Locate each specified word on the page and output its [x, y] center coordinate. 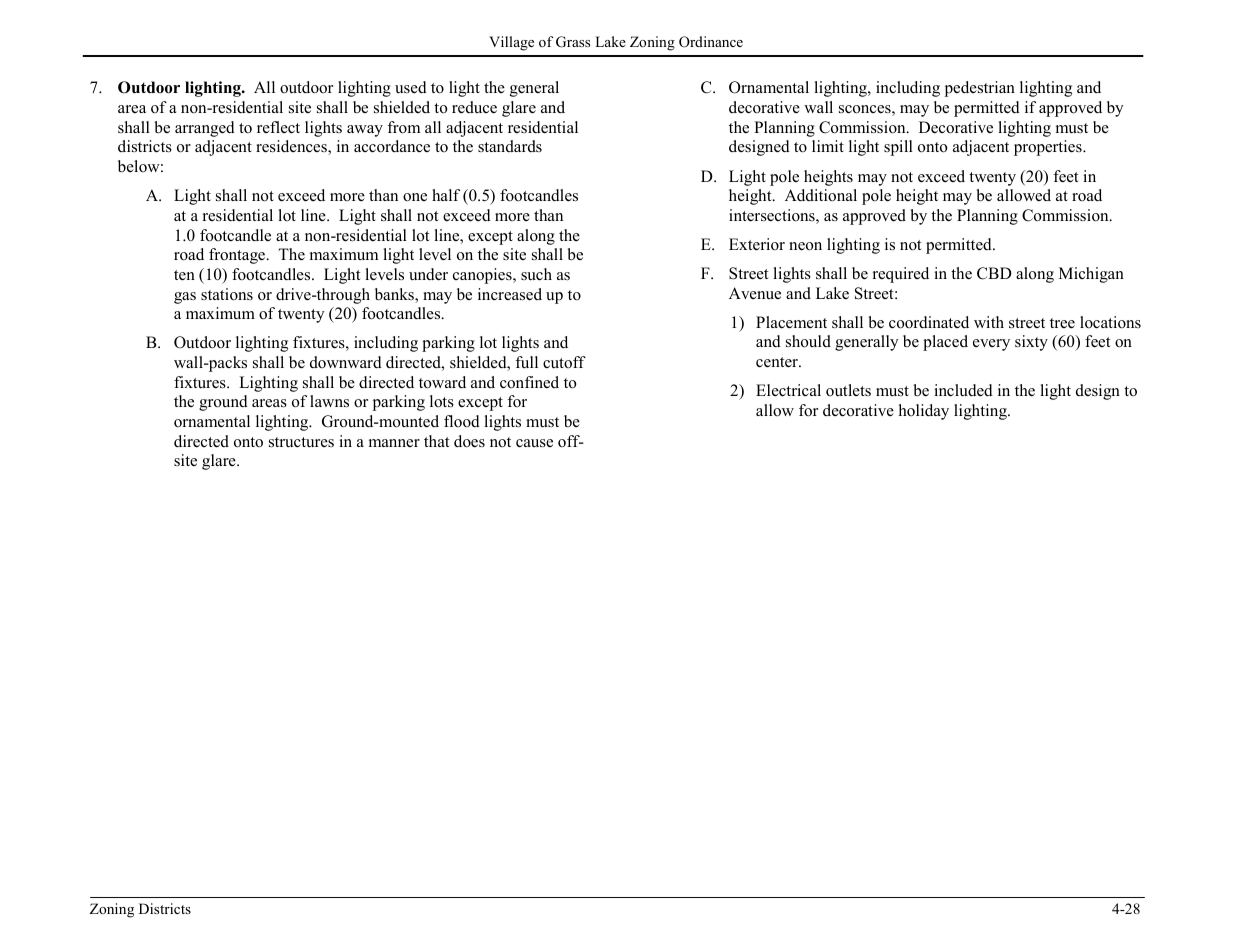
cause [534, 443]
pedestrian [980, 89]
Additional [821, 195]
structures [301, 442]
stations [227, 294]
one [415, 197]
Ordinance [711, 42]
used [411, 87]
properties [1049, 148]
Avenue [755, 293]
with [989, 322]
